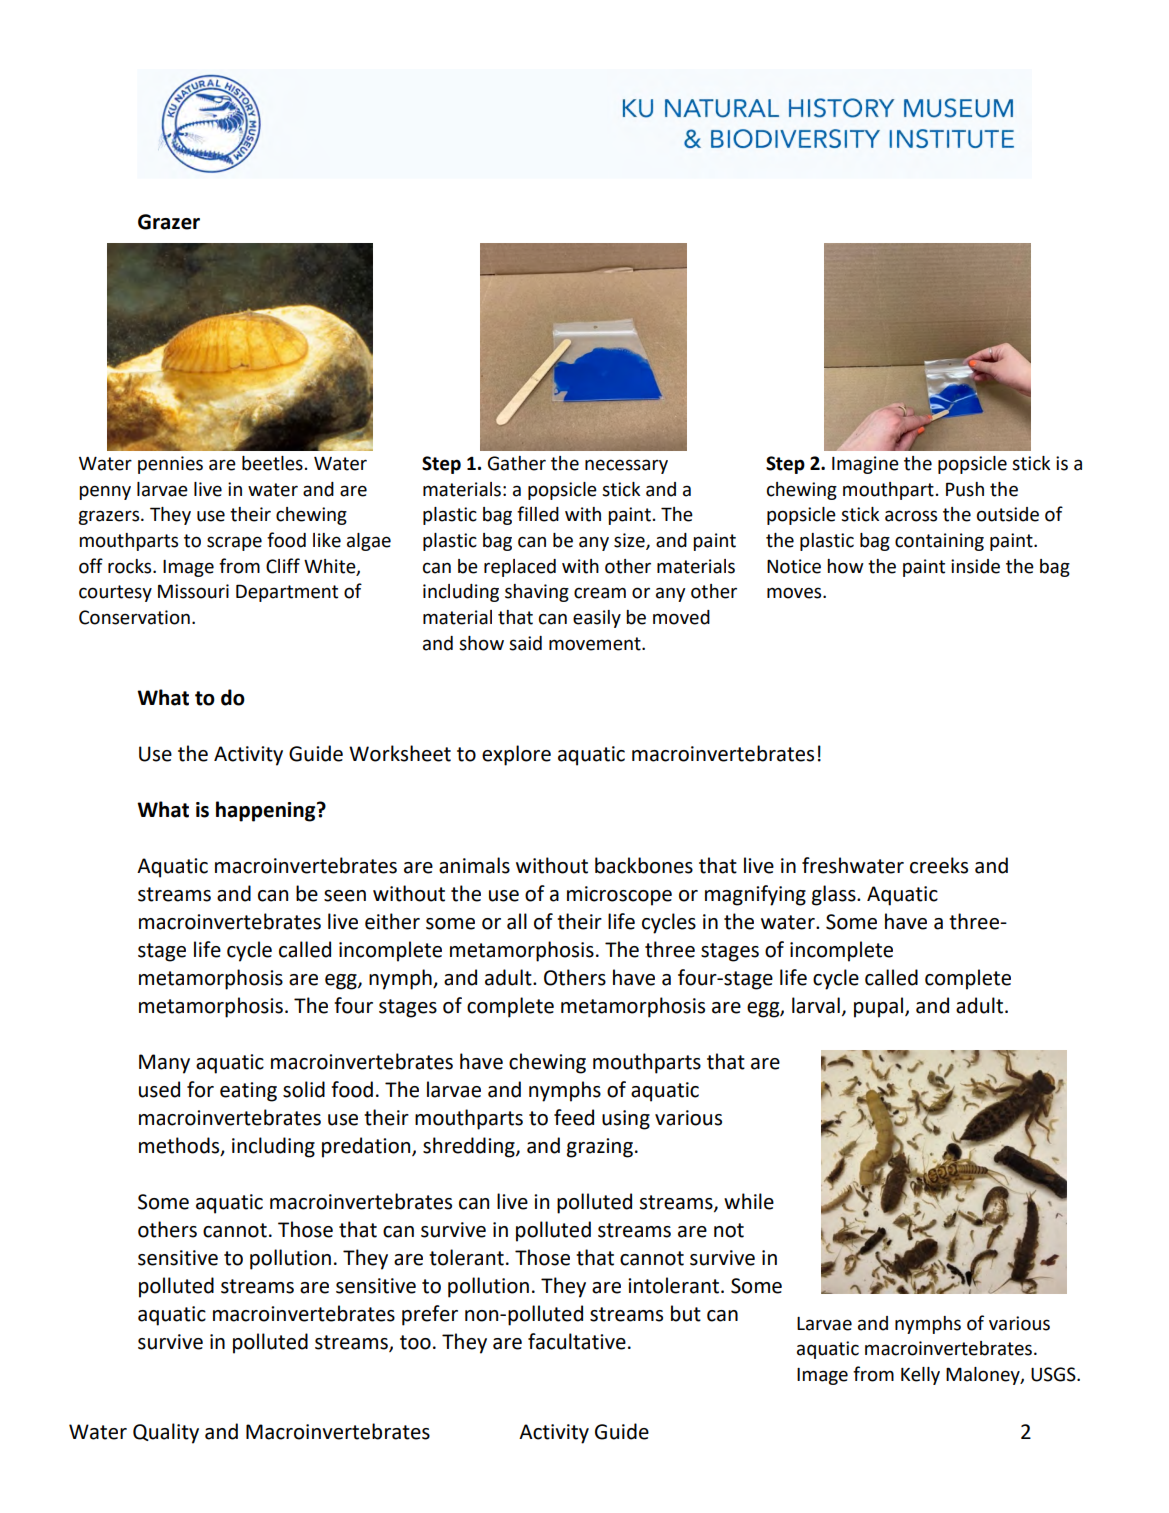 This image has height=1513, width=1169. I want to click on pupal, so click(880, 1007).
